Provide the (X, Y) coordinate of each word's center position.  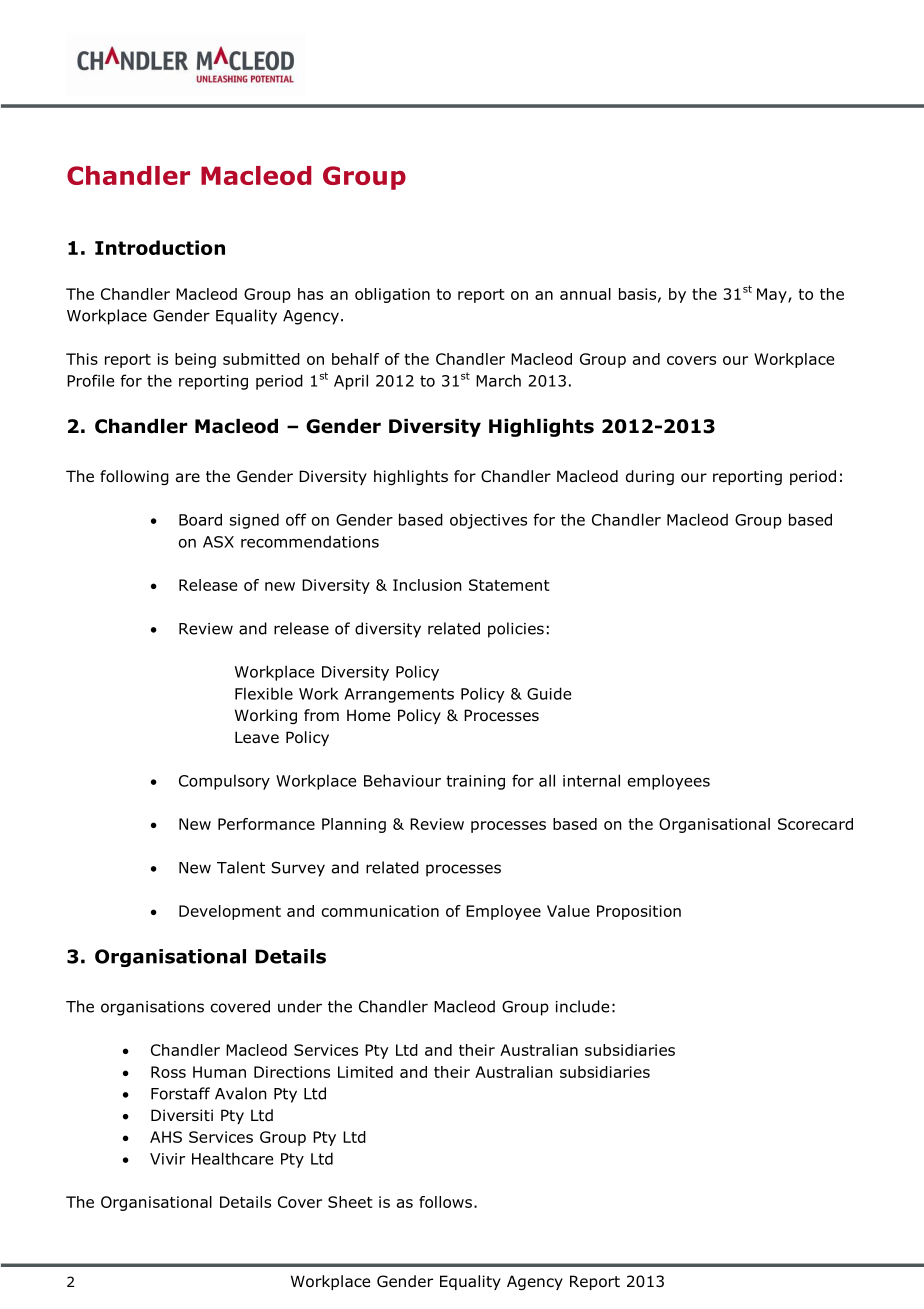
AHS (166, 1137)
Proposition (639, 912)
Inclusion (427, 585)
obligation (392, 295)
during (650, 477)
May (773, 295)
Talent (241, 867)
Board (200, 519)
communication (380, 911)
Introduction (160, 247)
